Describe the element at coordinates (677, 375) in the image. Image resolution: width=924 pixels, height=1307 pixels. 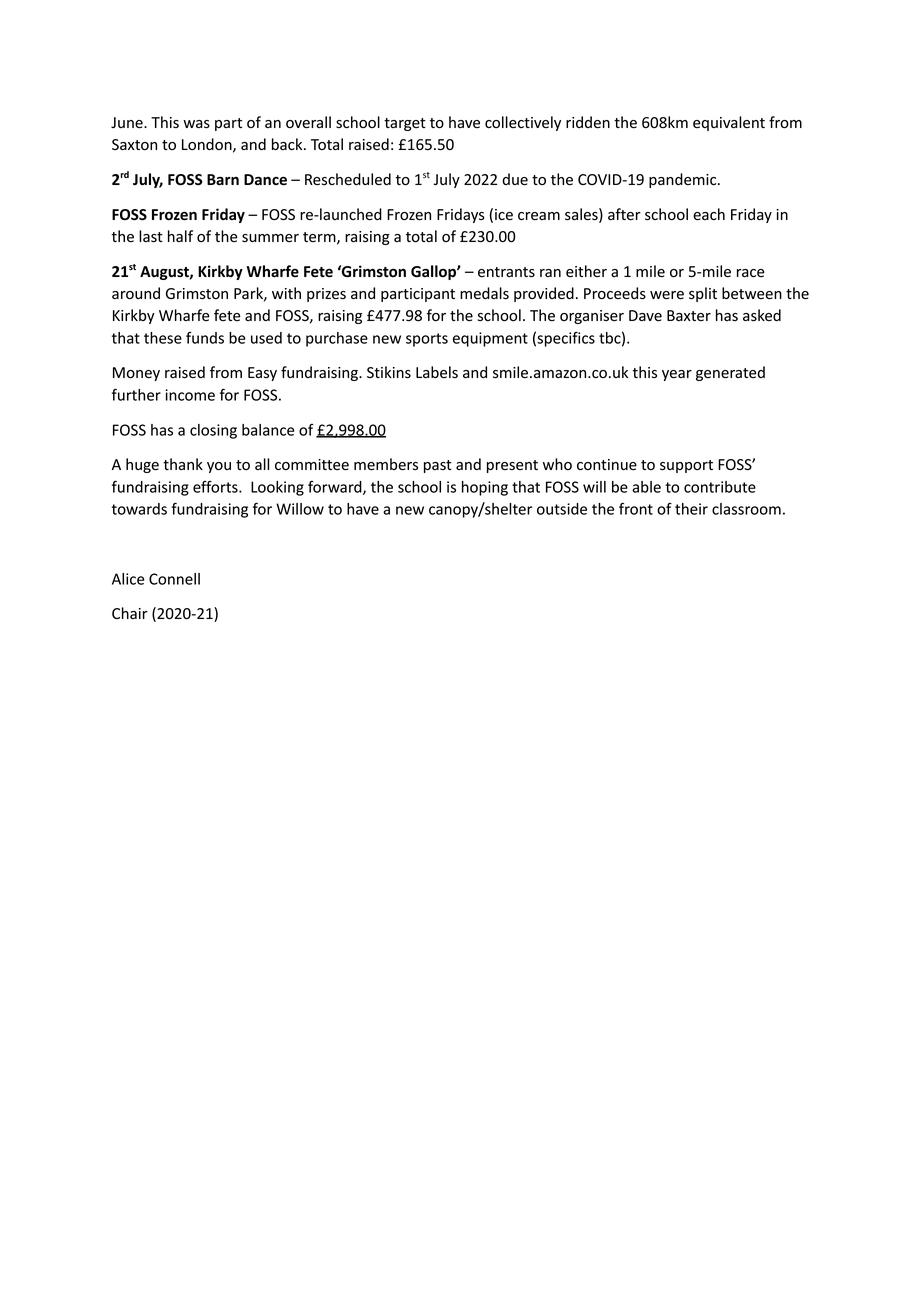
I see `year` at that location.
